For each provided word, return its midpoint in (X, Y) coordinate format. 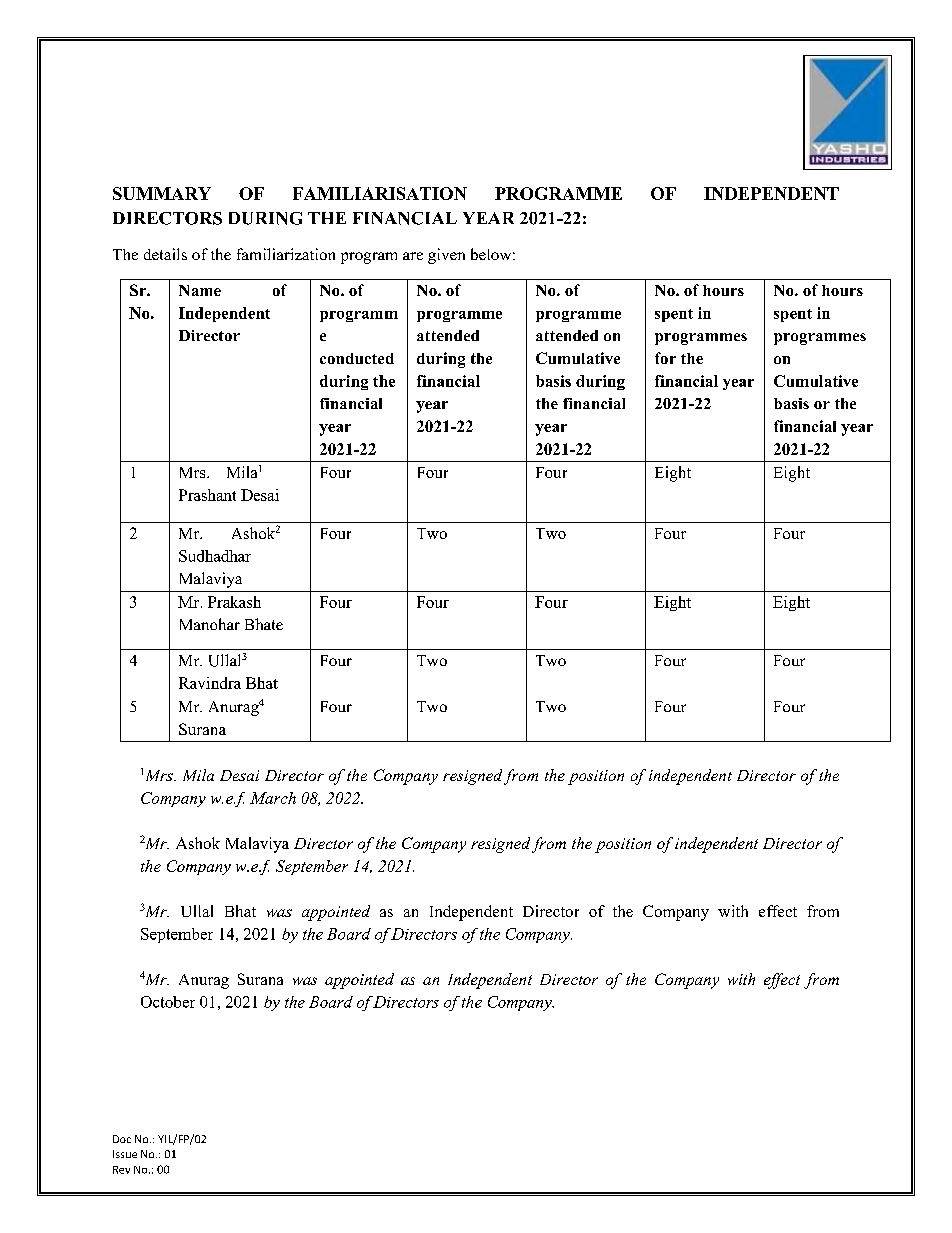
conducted (357, 358)
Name (200, 290)
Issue (125, 1154)
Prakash (234, 602)
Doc (122, 1139)
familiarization (286, 254)
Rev (121, 1170)
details (165, 254)
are (413, 256)
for (665, 358)
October (168, 1002)
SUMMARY (162, 193)
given (446, 256)
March (273, 798)
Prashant (207, 495)
